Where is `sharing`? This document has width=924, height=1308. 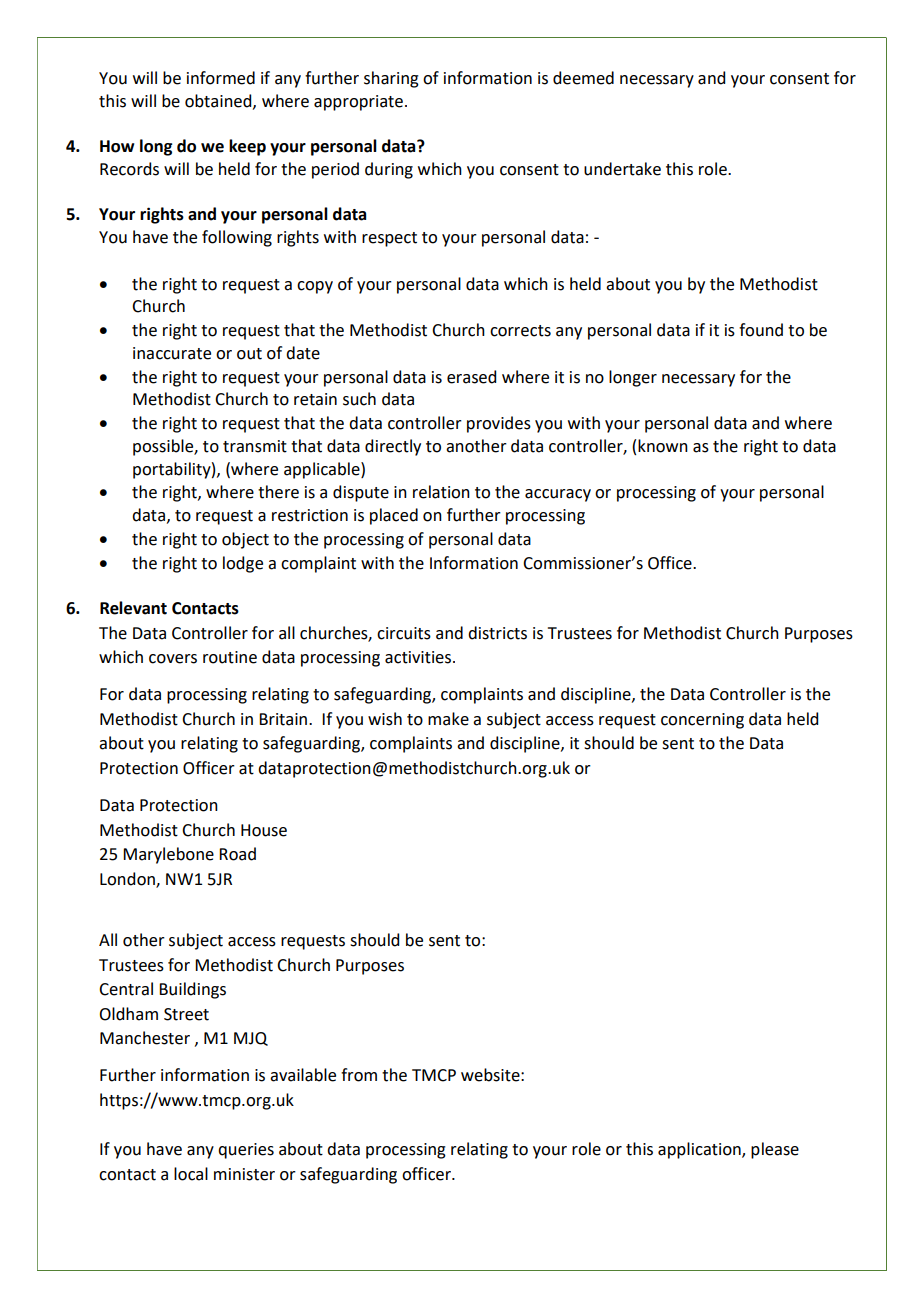
sharing is located at coordinates (391, 79).
